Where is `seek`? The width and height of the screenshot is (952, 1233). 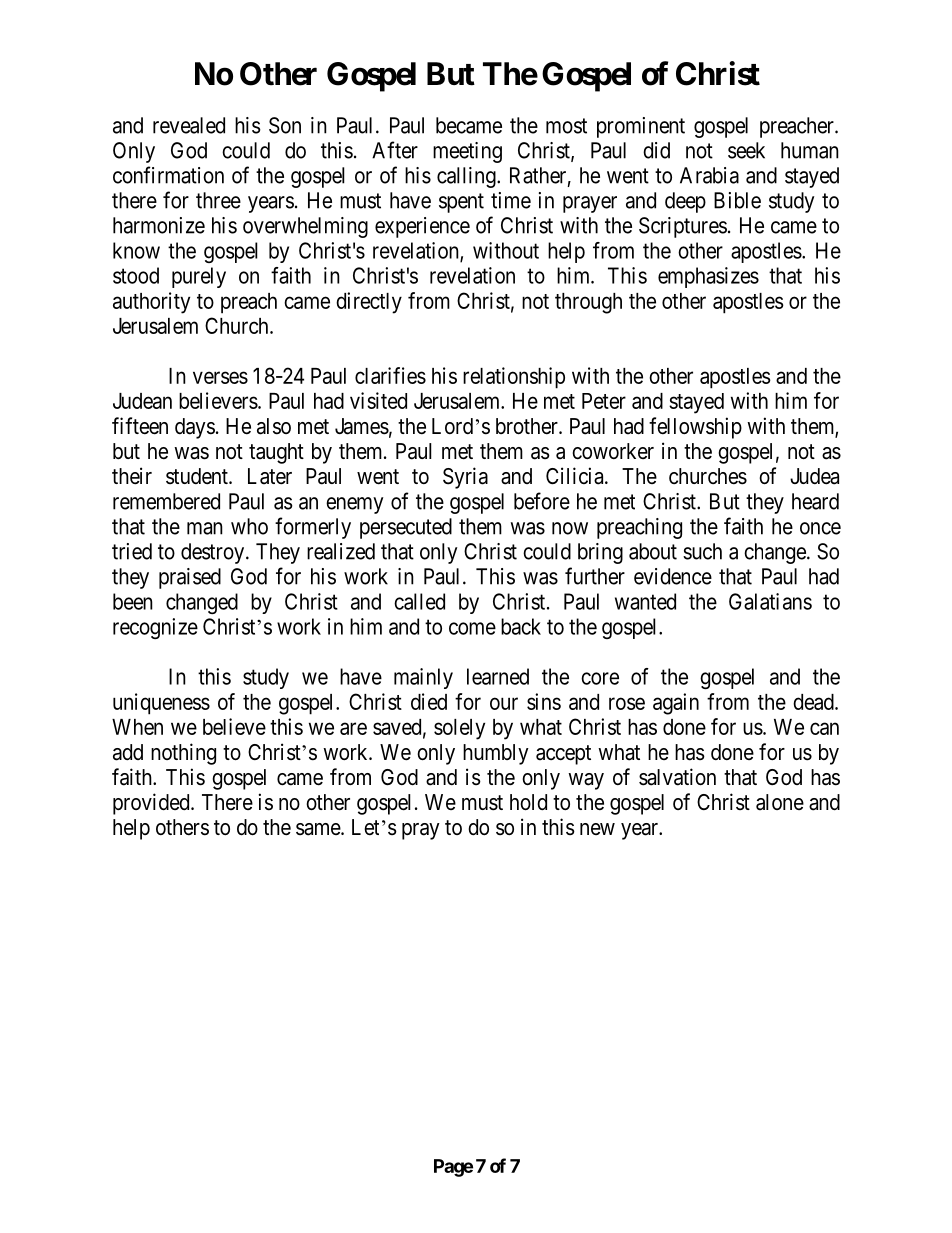 seek is located at coordinates (746, 150).
